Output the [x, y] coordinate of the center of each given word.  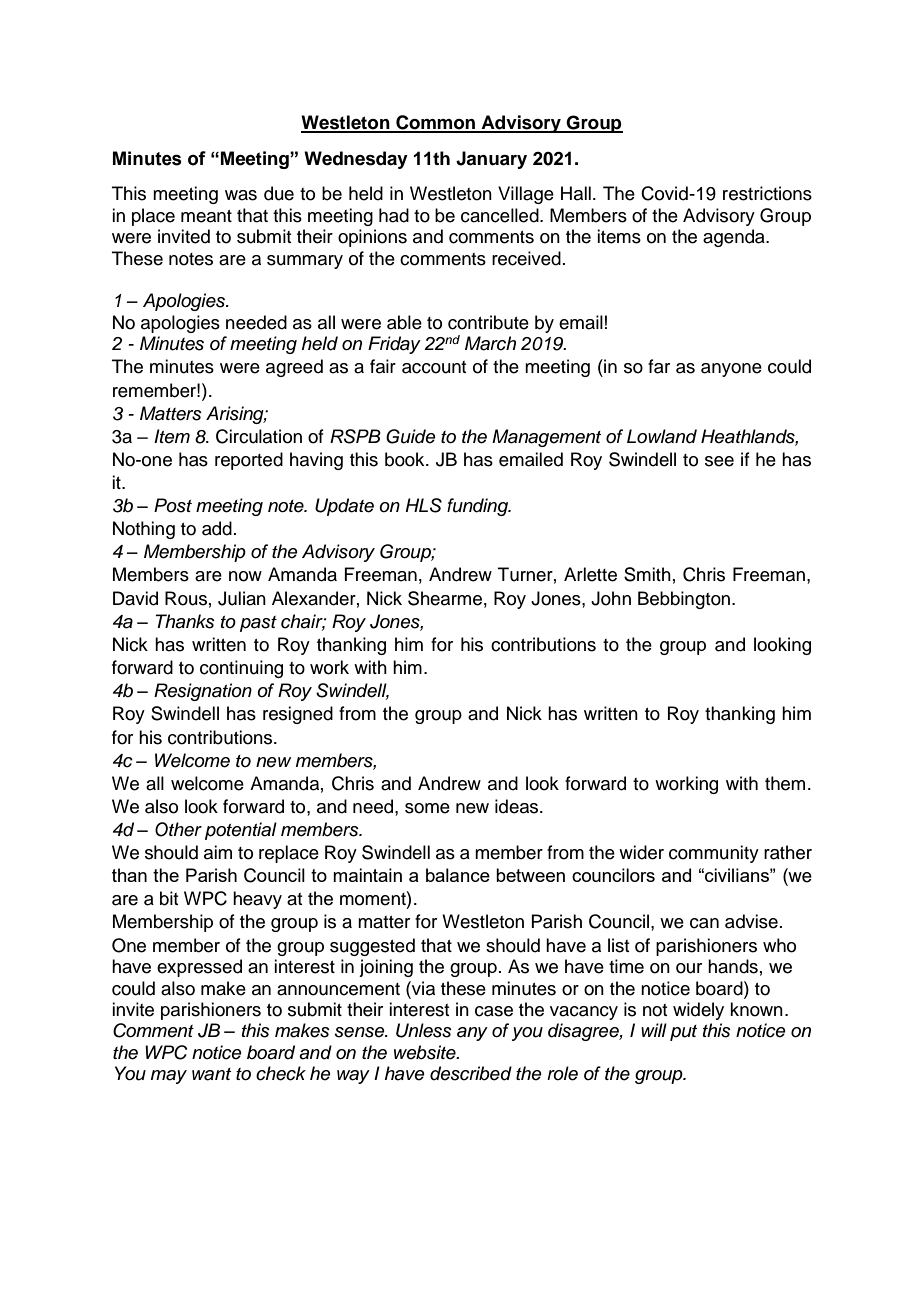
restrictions [767, 193]
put [683, 1033]
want [211, 1074]
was [241, 195]
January [491, 160]
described [471, 1073]
